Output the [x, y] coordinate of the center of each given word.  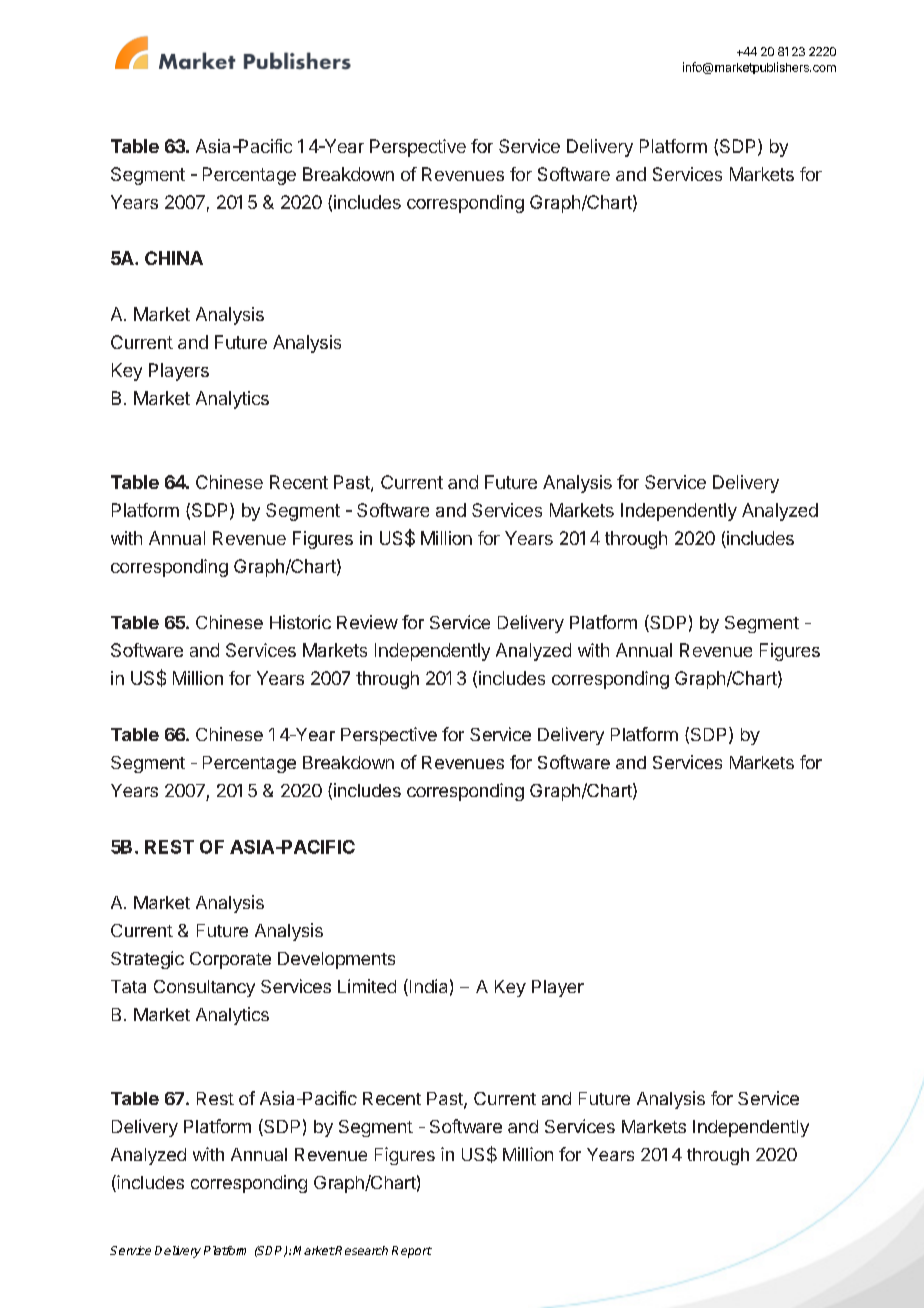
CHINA [174, 258]
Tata [128, 986]
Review [367, 622]
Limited [367, 986]
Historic [300, 622]
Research [361, 1250]
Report [412, 1252]
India [427, 987]
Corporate [230, 960]
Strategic [147, 960]
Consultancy [204, 988]
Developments [336, 960]
